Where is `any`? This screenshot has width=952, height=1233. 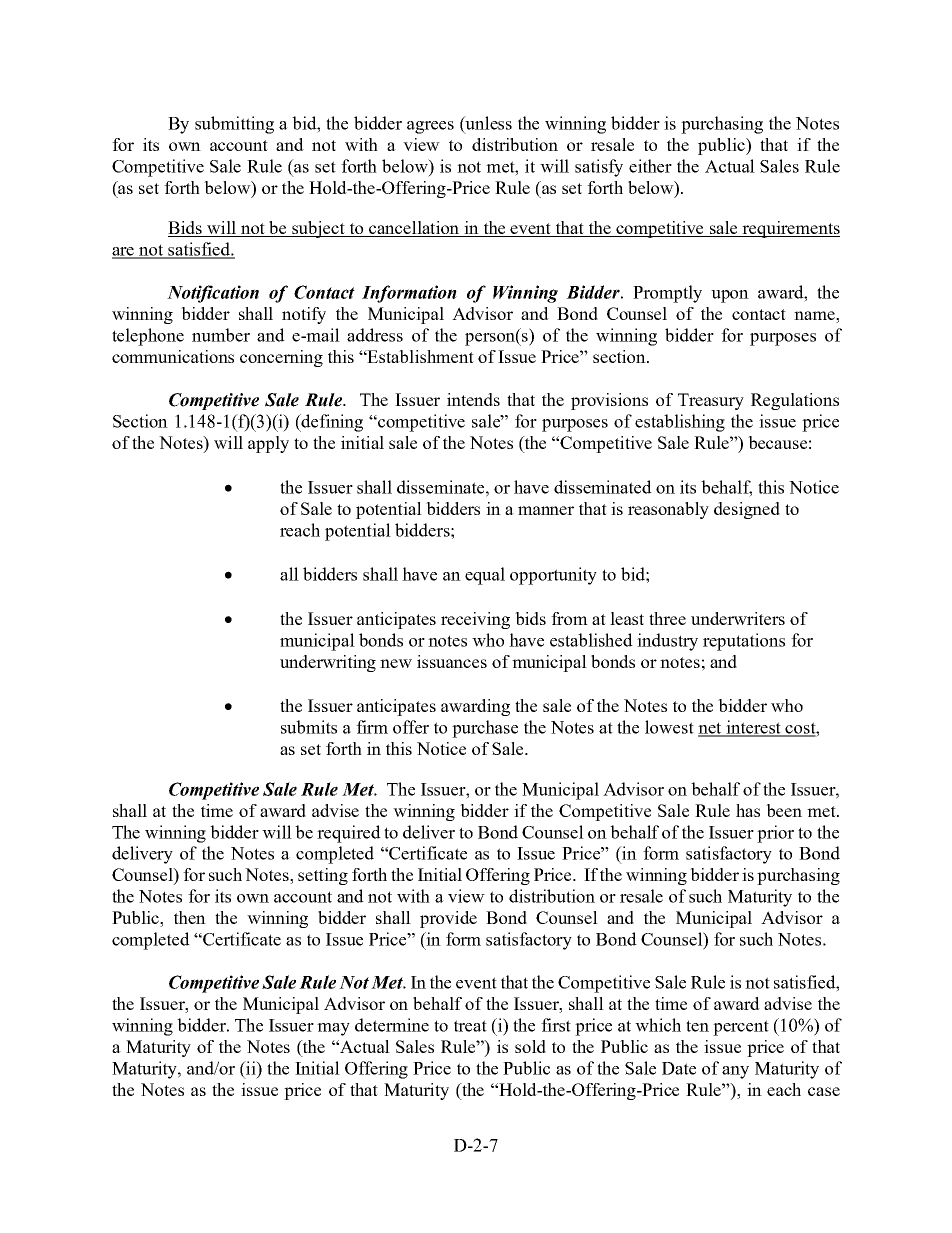
any is located at coordinates (735, 1072).
